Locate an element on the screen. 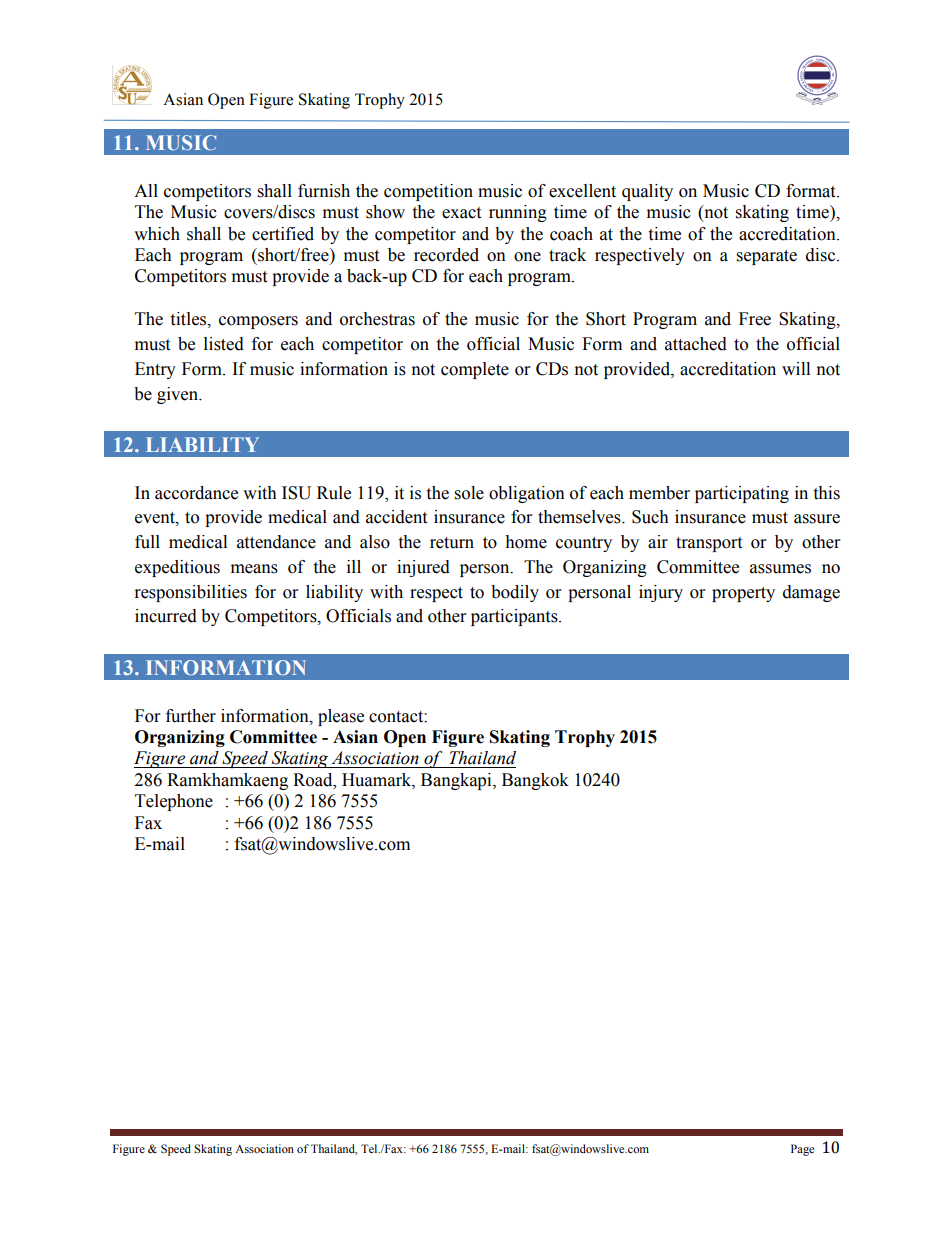 Image resolution: width=952 pixels, height=1233 pixels. property is located at coordinates (743, 594).
